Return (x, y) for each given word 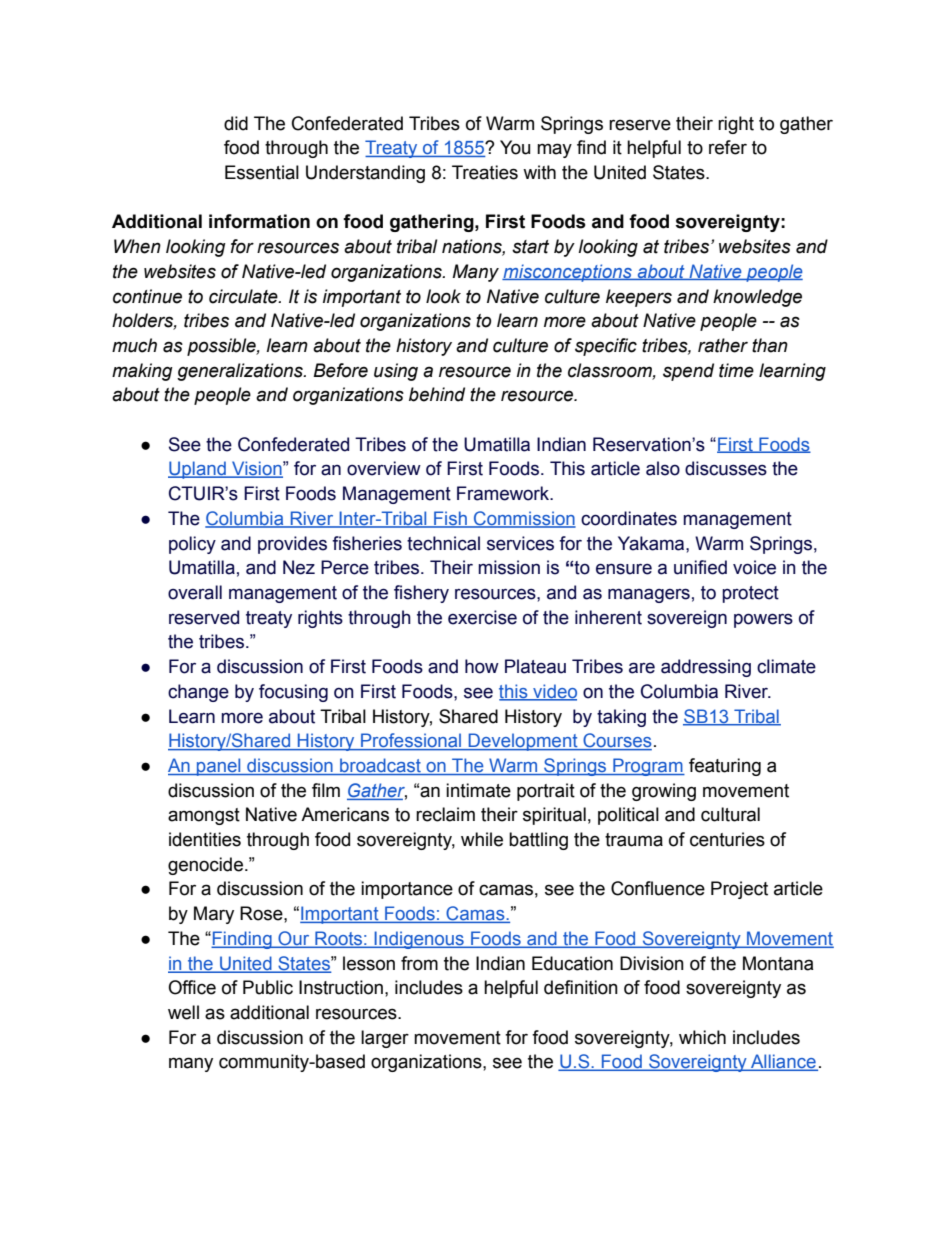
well (183, 1012)
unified (700, 567)
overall (195, 592)
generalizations (241, 372)
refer (728, 147)
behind (437, 394)
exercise (482, 617)
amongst (204, 816)
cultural (730, 814)
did (236, 123)
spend (688, 372)
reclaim (445, 814)
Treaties (485, 172)
